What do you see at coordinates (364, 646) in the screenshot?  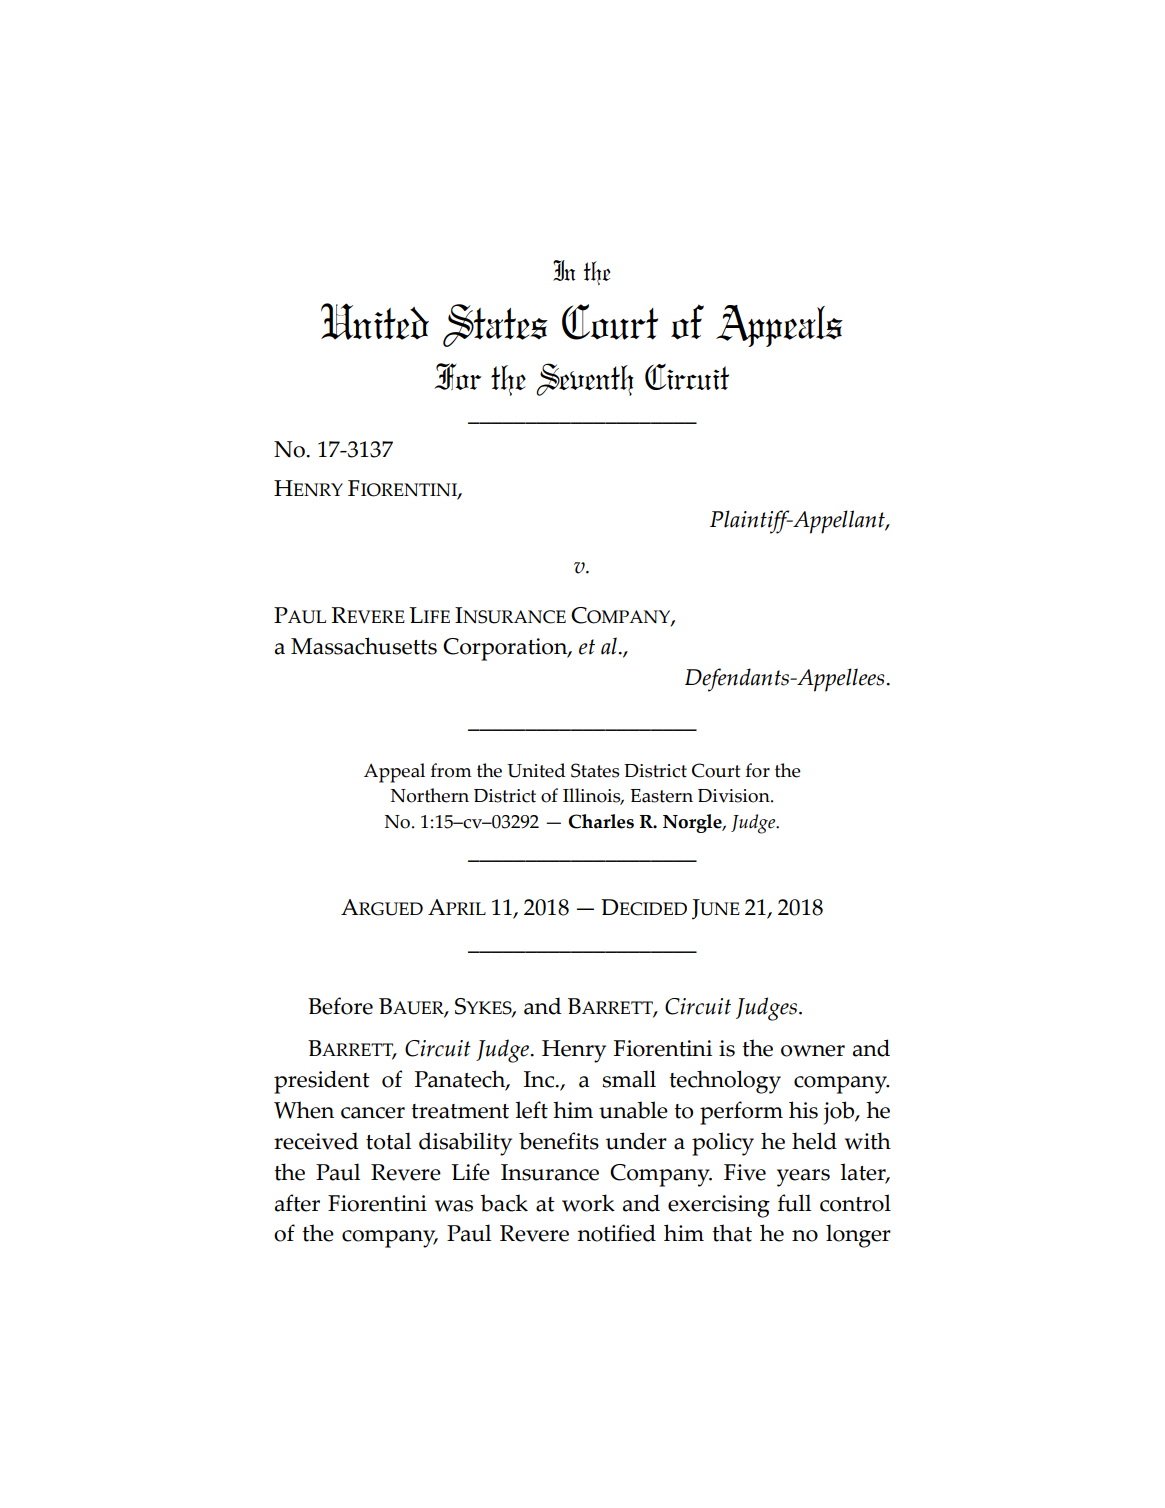 I see `Massachusetts` at bounding box center [364, 646].
